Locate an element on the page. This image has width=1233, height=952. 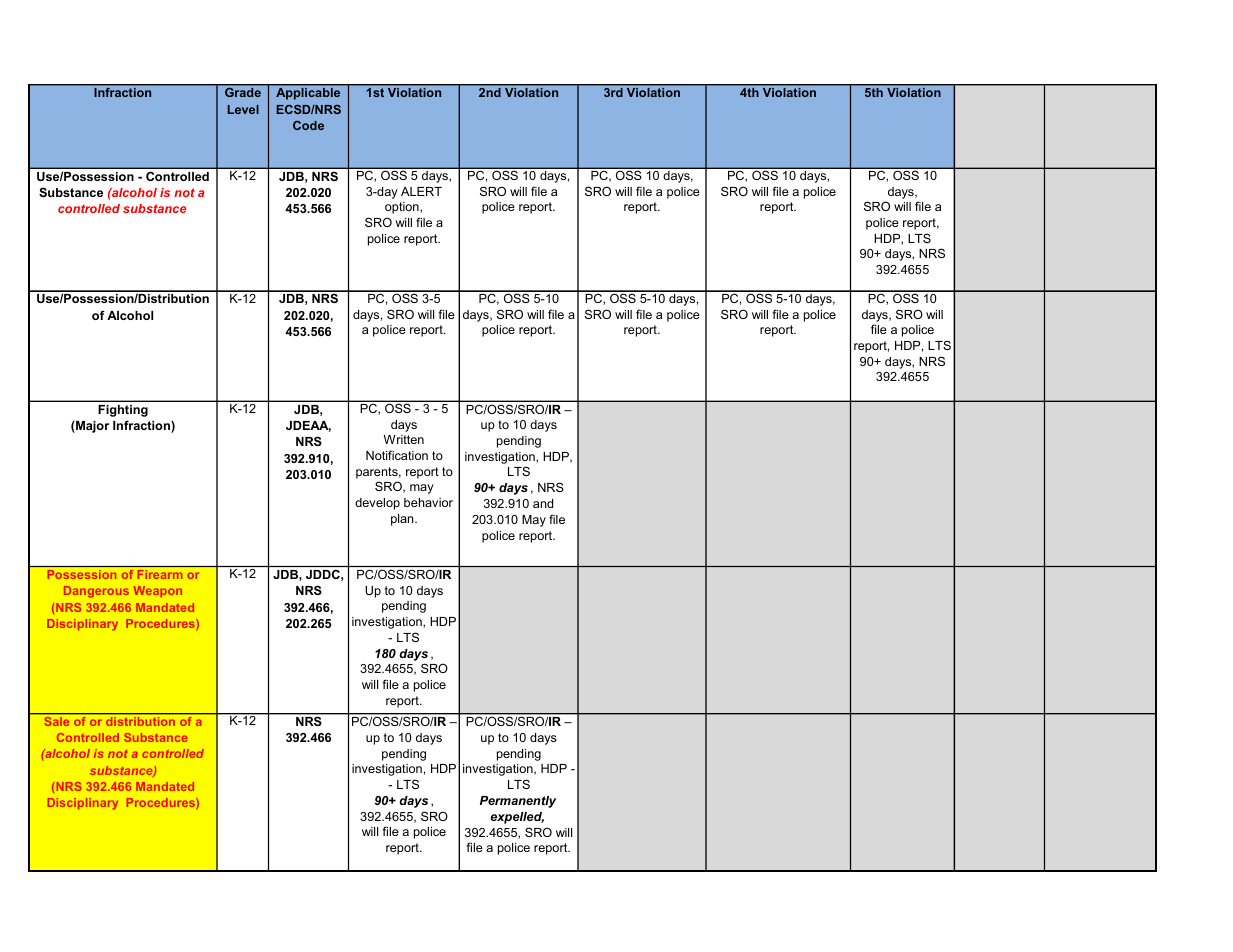
Major is located at coordinates (91, 427).
